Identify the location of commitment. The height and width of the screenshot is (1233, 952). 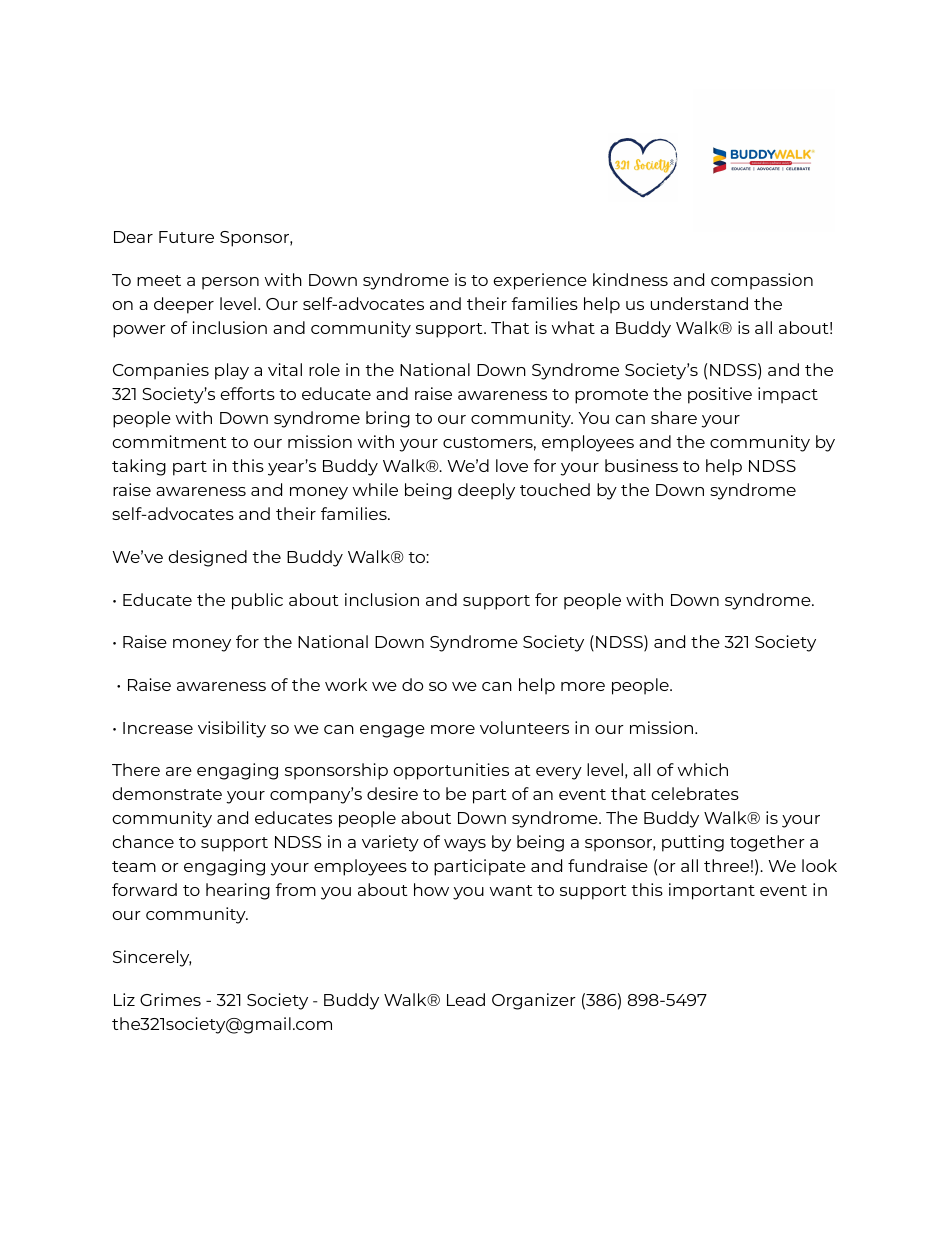
(169, 441).
